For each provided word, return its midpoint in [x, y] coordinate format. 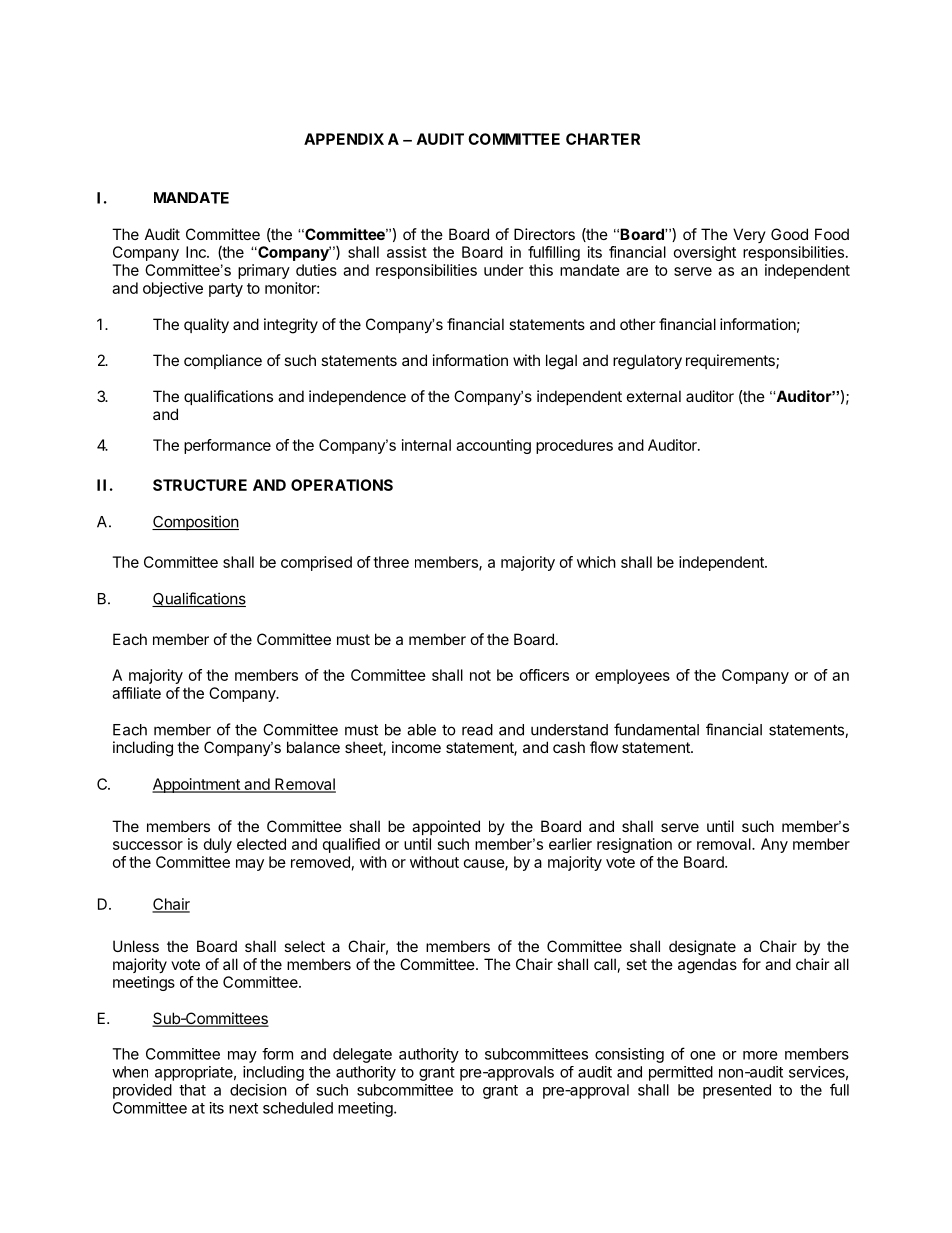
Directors [544, 234]
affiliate [136, 693]
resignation [634, 845]
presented [737, 1091]
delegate [362, 1055]
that [192, 1090]
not [480, 675]
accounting [493, 446]
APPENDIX [344, 139]
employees [632, 676]
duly [218, 845]
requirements [731, 361]
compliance [223, 361]
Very [749, 235]
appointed [446, 827]
